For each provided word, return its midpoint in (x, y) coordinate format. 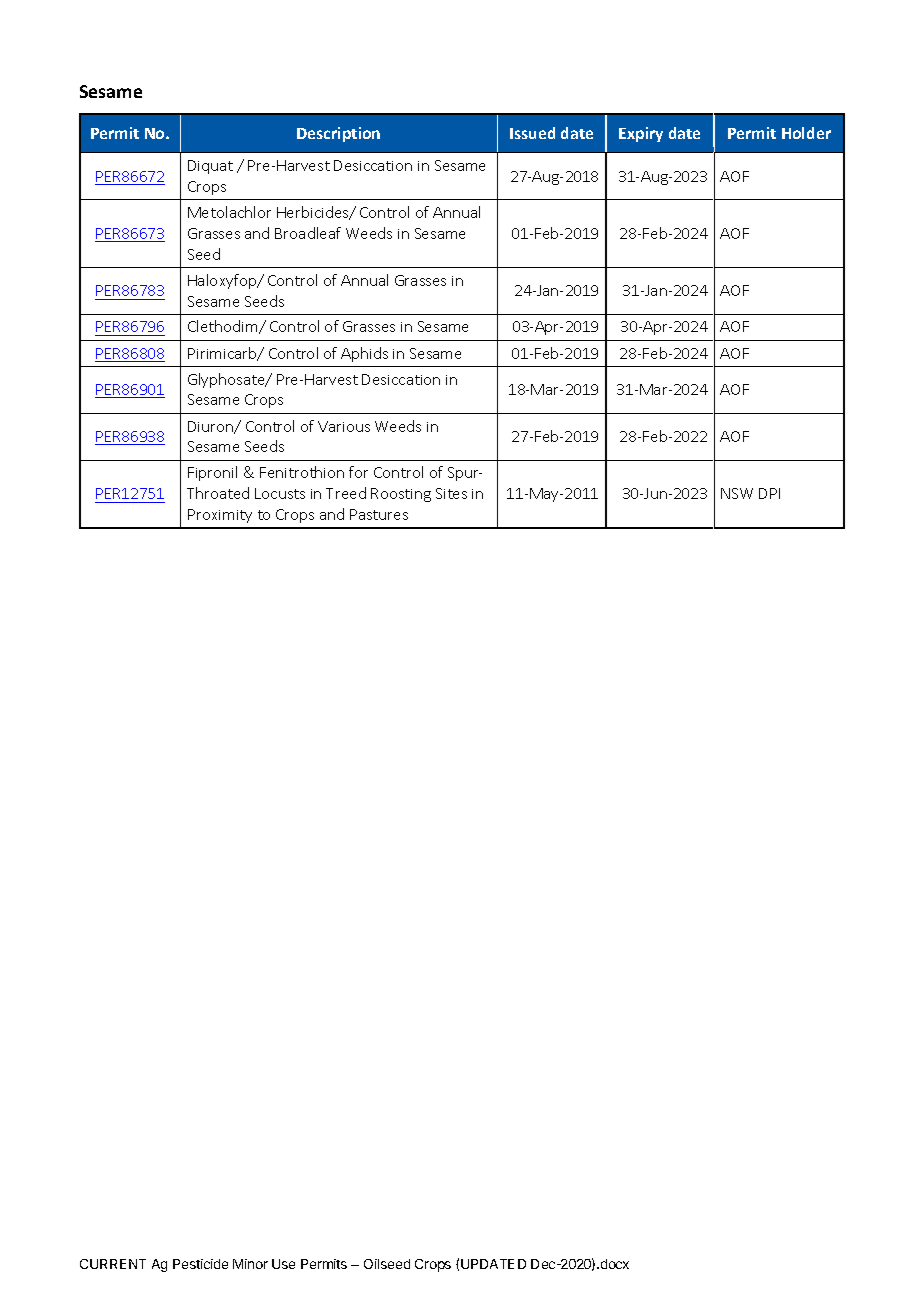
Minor (250, 1264)
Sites (451, 493)
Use (283, 1264)
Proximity (220, 516)
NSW (737, 493)
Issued (532, 133)
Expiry (641, 134)
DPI (769, 493)
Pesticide (200, 1264)
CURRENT (113, 1264)
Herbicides (314, 213)
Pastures (379, 514)
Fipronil (212, 473)
